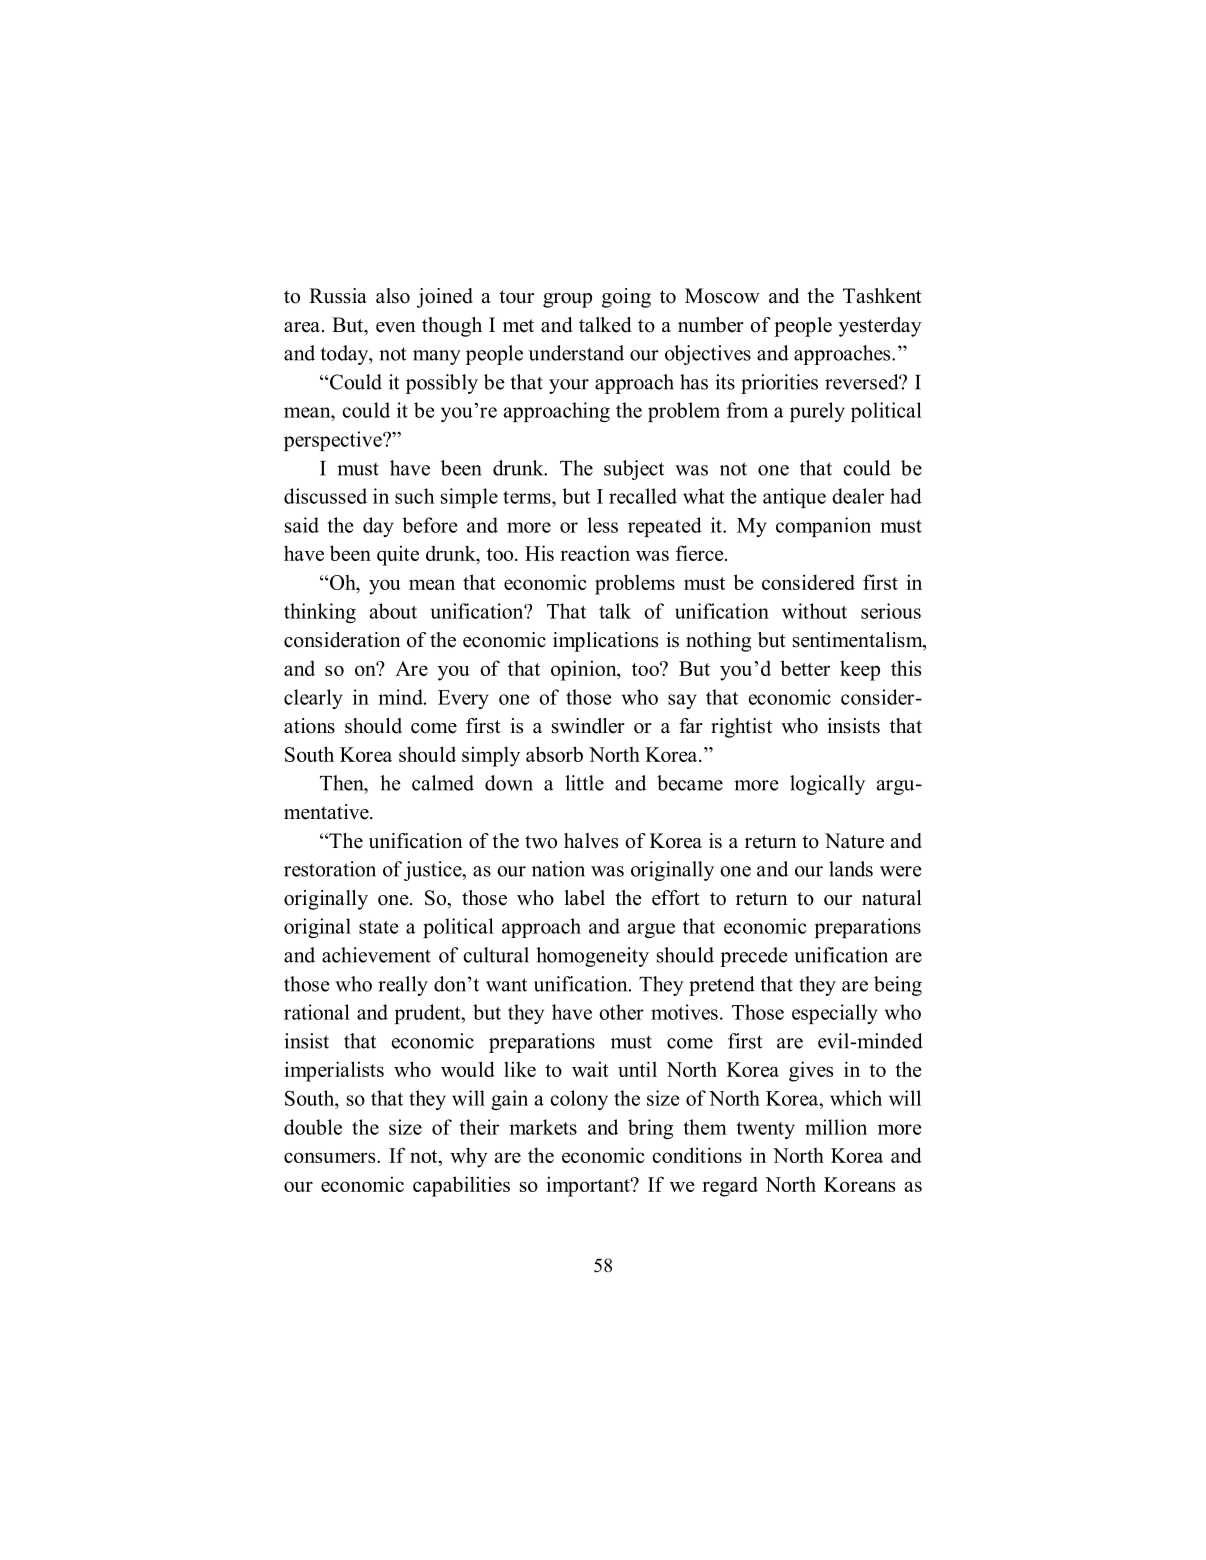  Describe the element at coordinates (823, 527) in the image. I see `companion` at that location.
